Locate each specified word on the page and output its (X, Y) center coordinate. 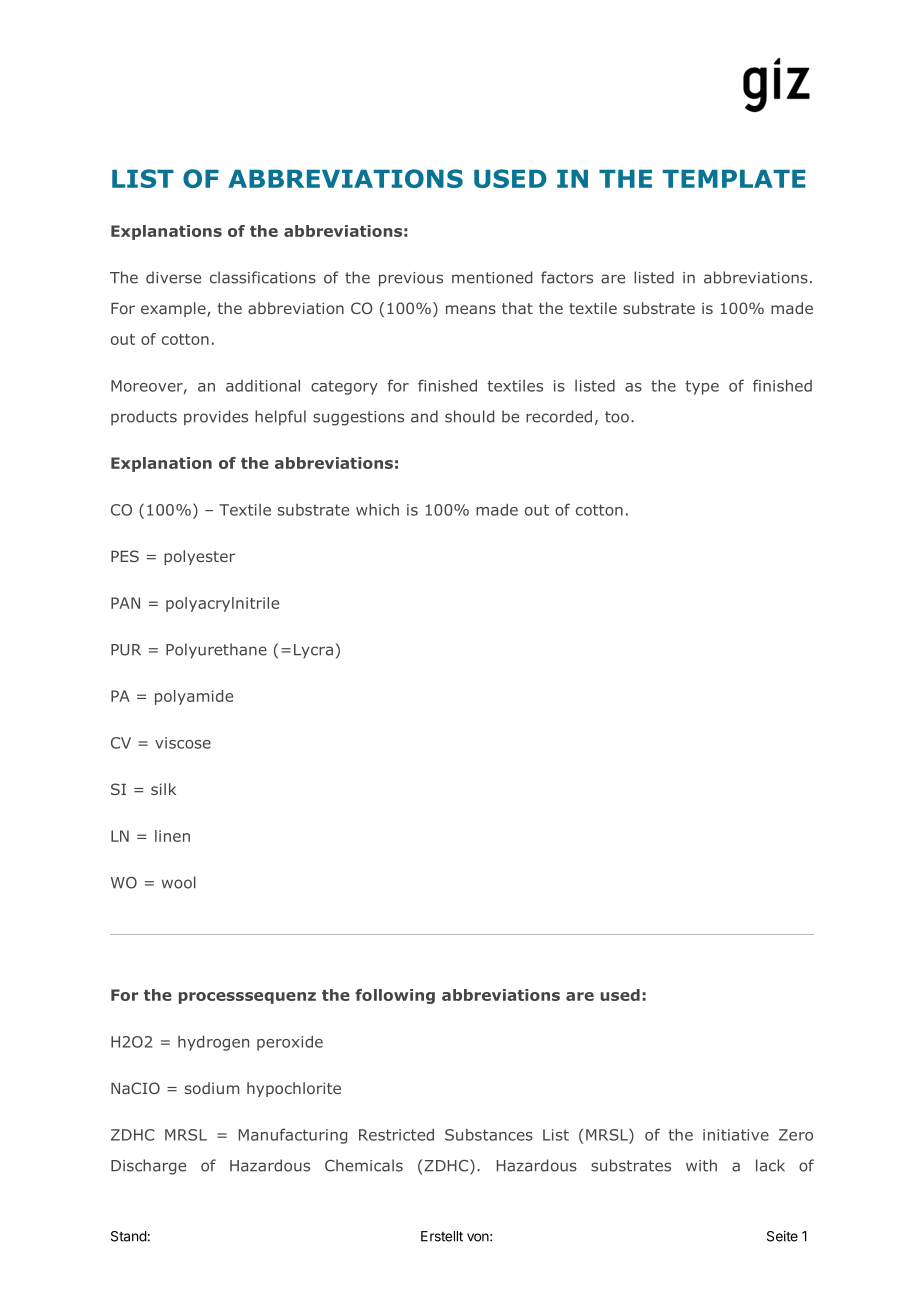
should (469, 416)
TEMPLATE (734, 179)
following (395, 996)
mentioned (492, 277)
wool (179, 882)
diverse (173, 277)
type (702, 387)
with (701, 1165)
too (617, 417)
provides (216, 418)
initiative (736, 1135)
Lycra (313, 651)
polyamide (194, 697)
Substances (489, 1135)
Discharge (148, 1167)
